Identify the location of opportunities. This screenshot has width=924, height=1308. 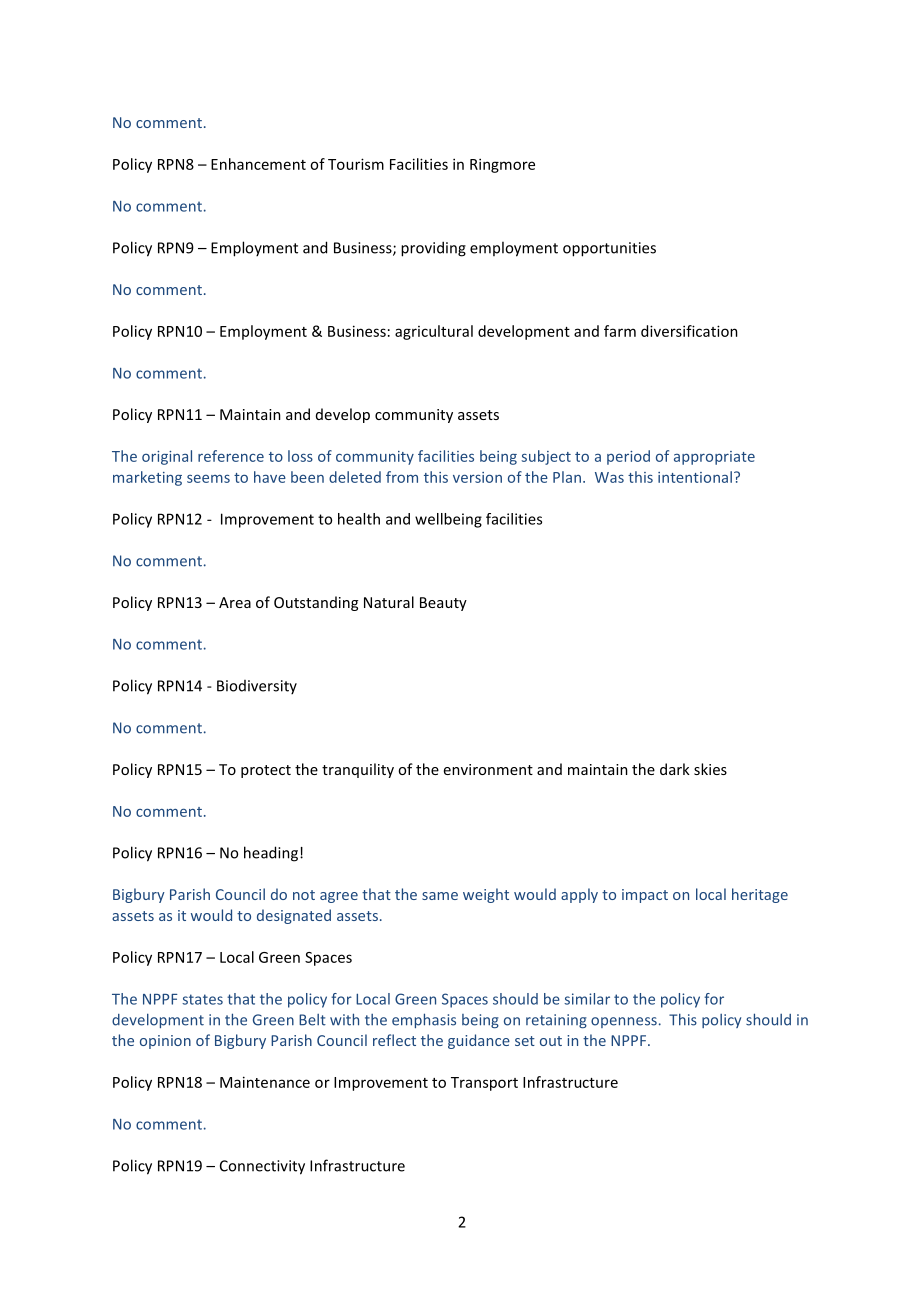
(609, 249).
